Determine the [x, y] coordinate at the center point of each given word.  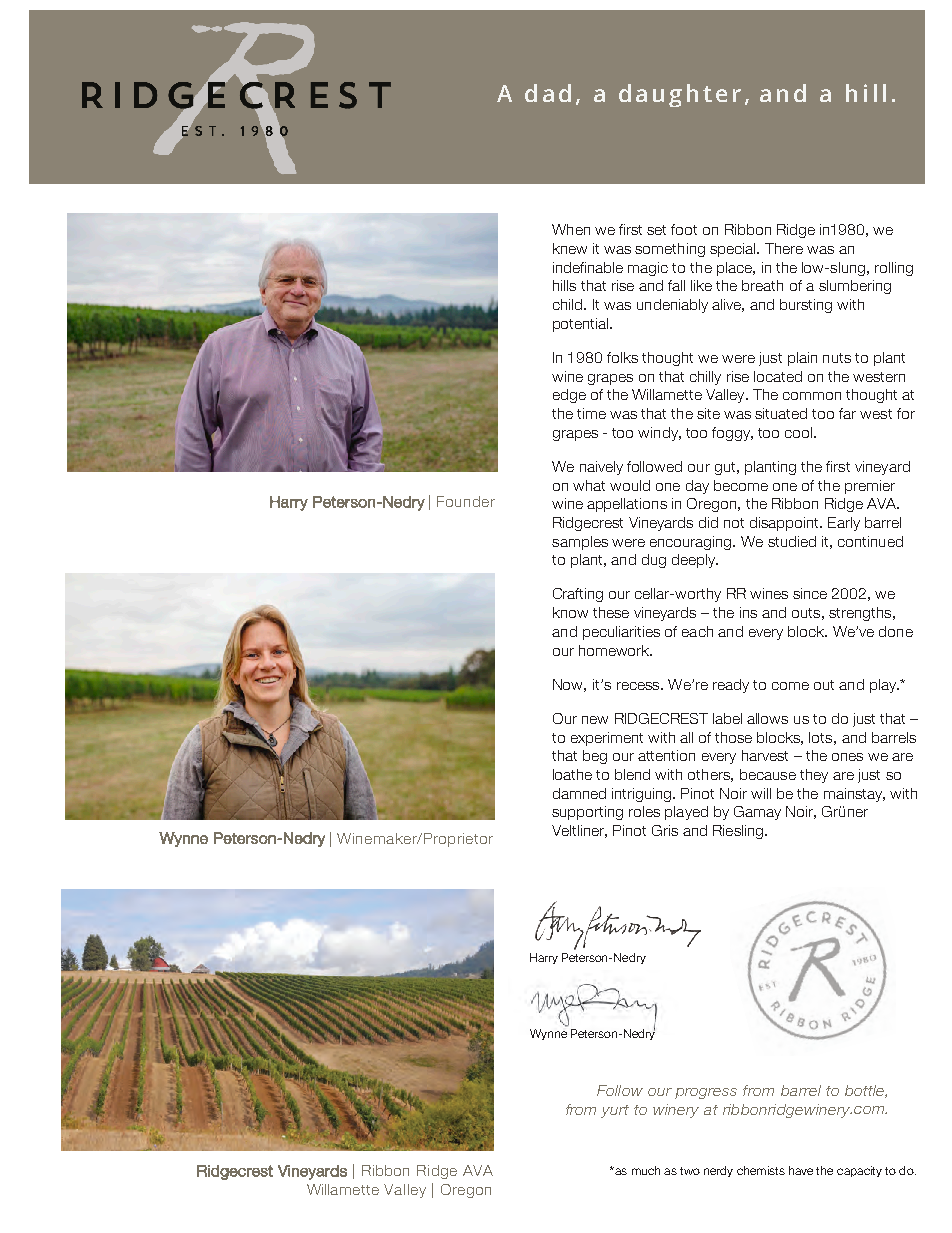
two [690, 1171]
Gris [665, 830]
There [784, 248]
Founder [466, 501]
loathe [572, 774]
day [697, 487]
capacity [859, 1171]
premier [870, 487]
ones [847, 757]
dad [548, 93]
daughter [680, 95]
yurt [615, 1111]
